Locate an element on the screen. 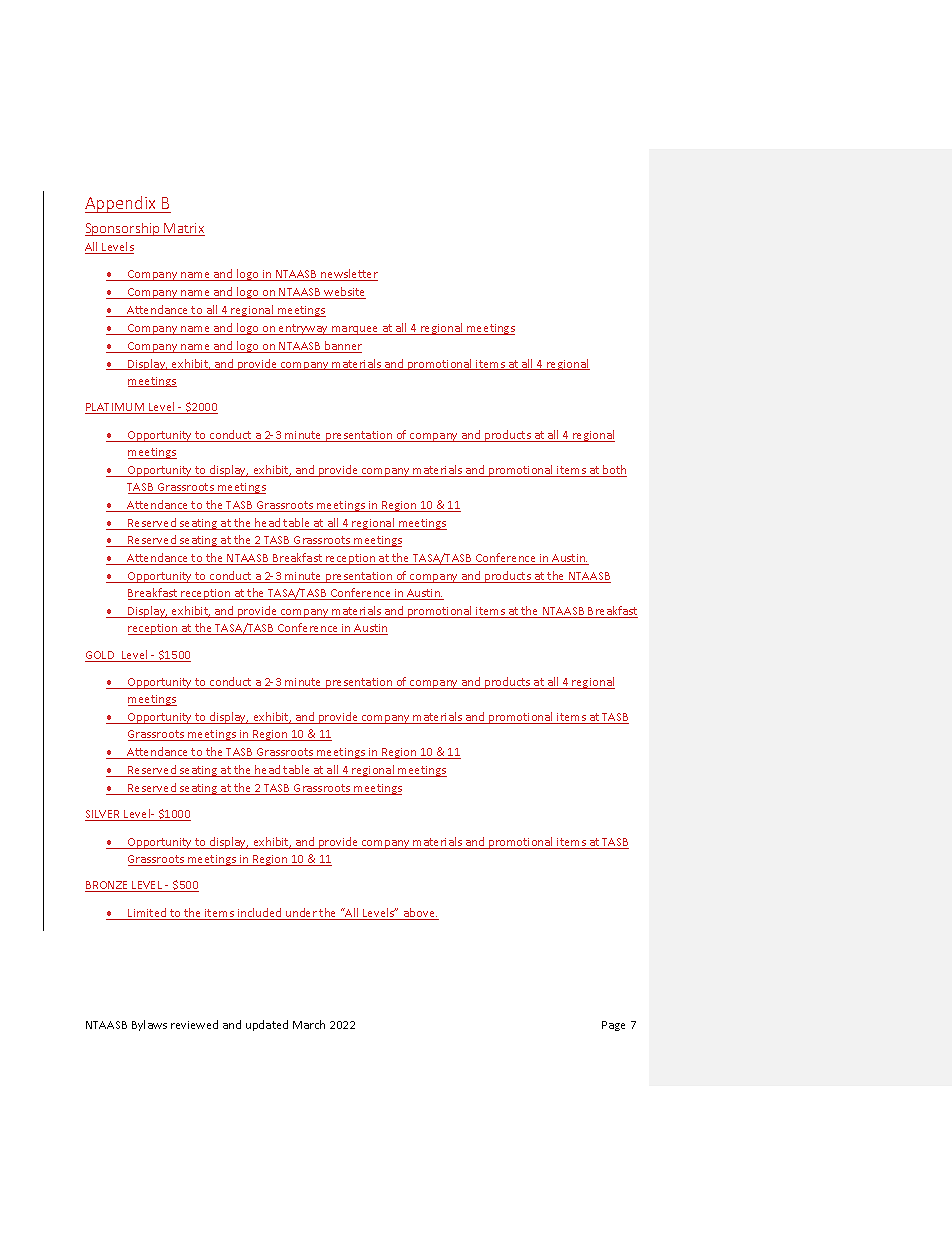 Image resolution: width=952 pixels, height=1233 pixels. Matrix is located at coordinates (184, 229).
